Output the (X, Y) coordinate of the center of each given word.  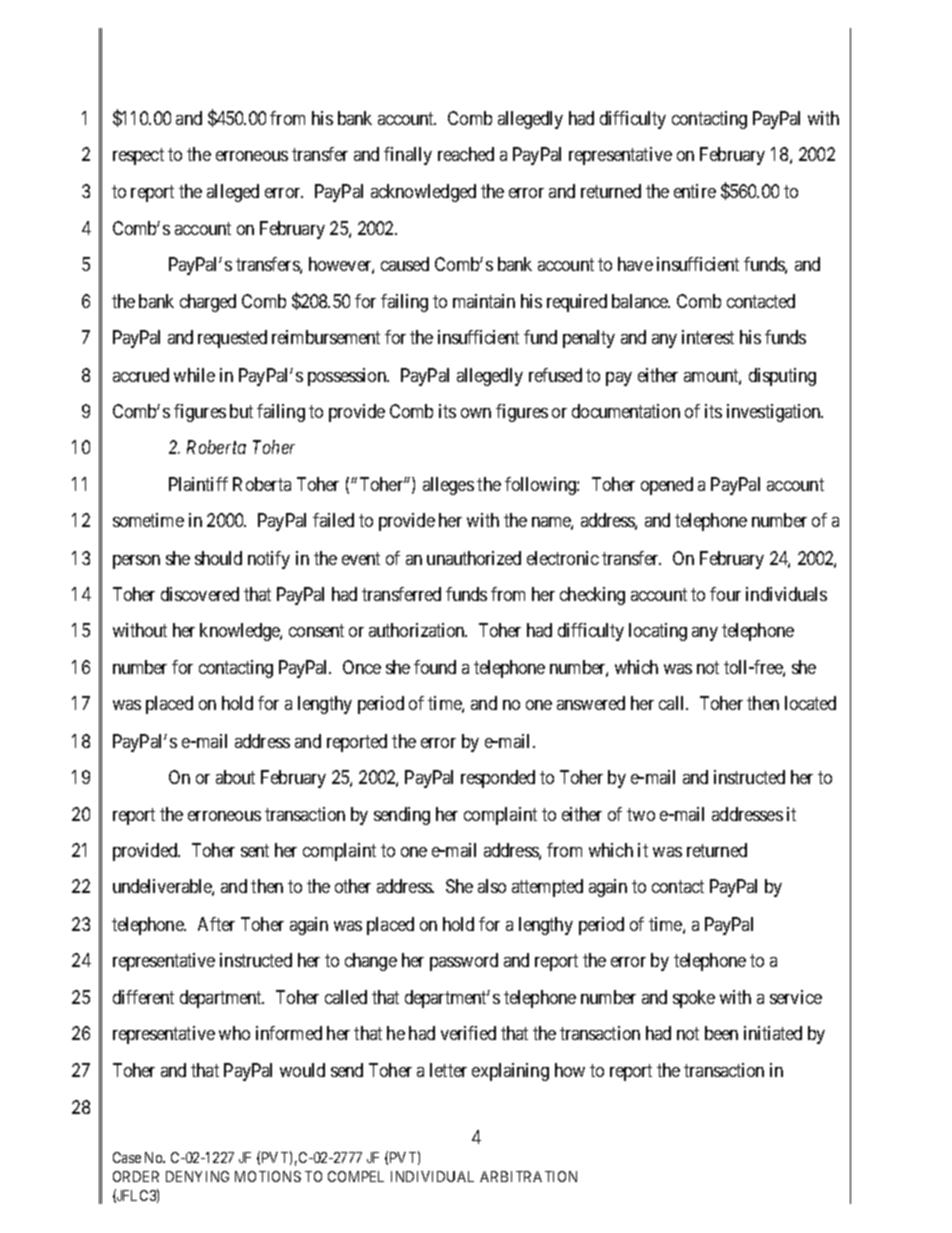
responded (498, 779)
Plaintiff (198, 484)
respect (138, 156)
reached (466, 154)
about (235, 777)
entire (695, 191)
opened (667, 486)
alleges (448, 486)
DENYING (197, 1176)
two (641, 814)
